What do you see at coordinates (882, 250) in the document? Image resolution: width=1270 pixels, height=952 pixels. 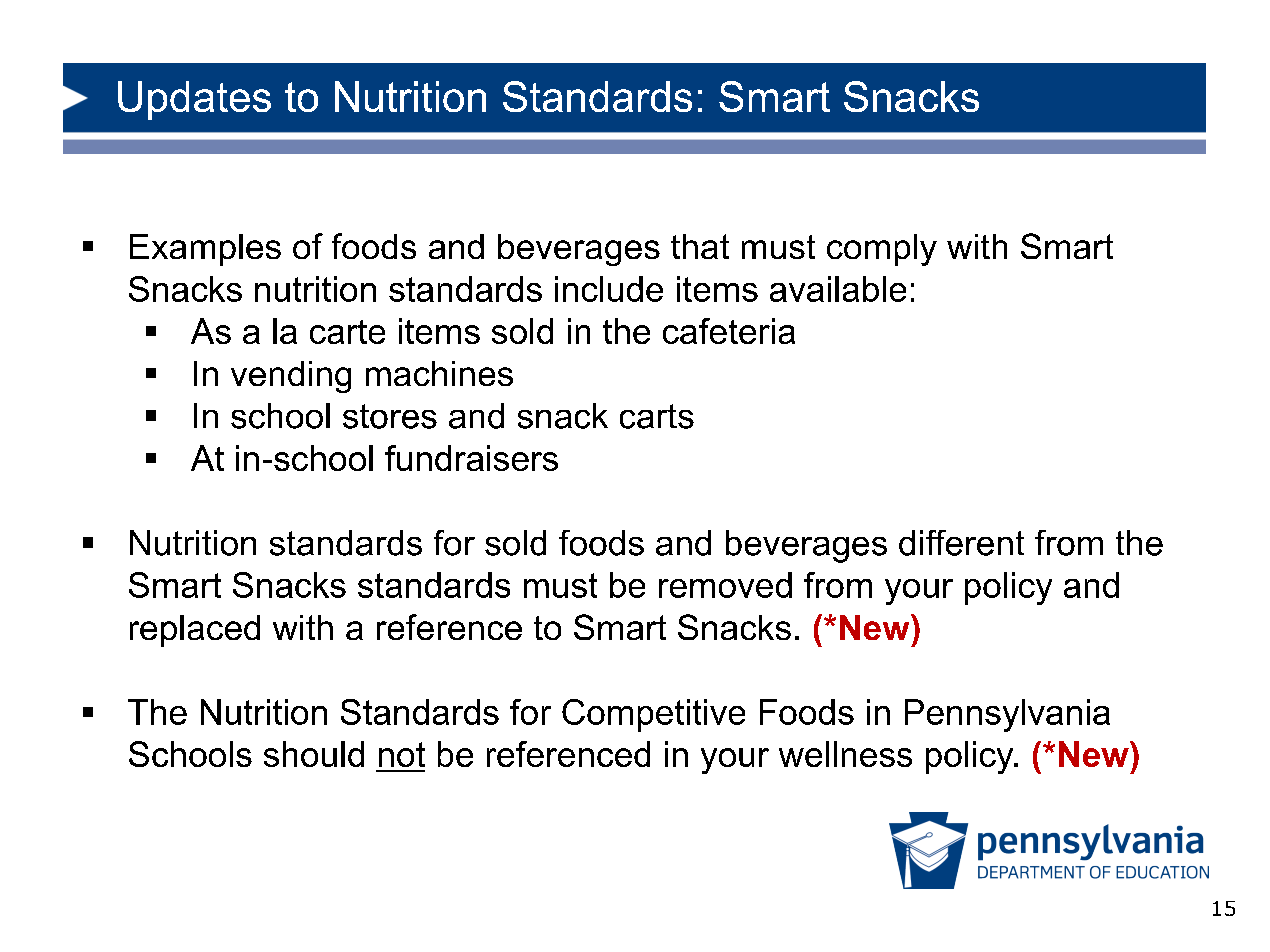 I see `comply` at bounding box center [882, 250].
